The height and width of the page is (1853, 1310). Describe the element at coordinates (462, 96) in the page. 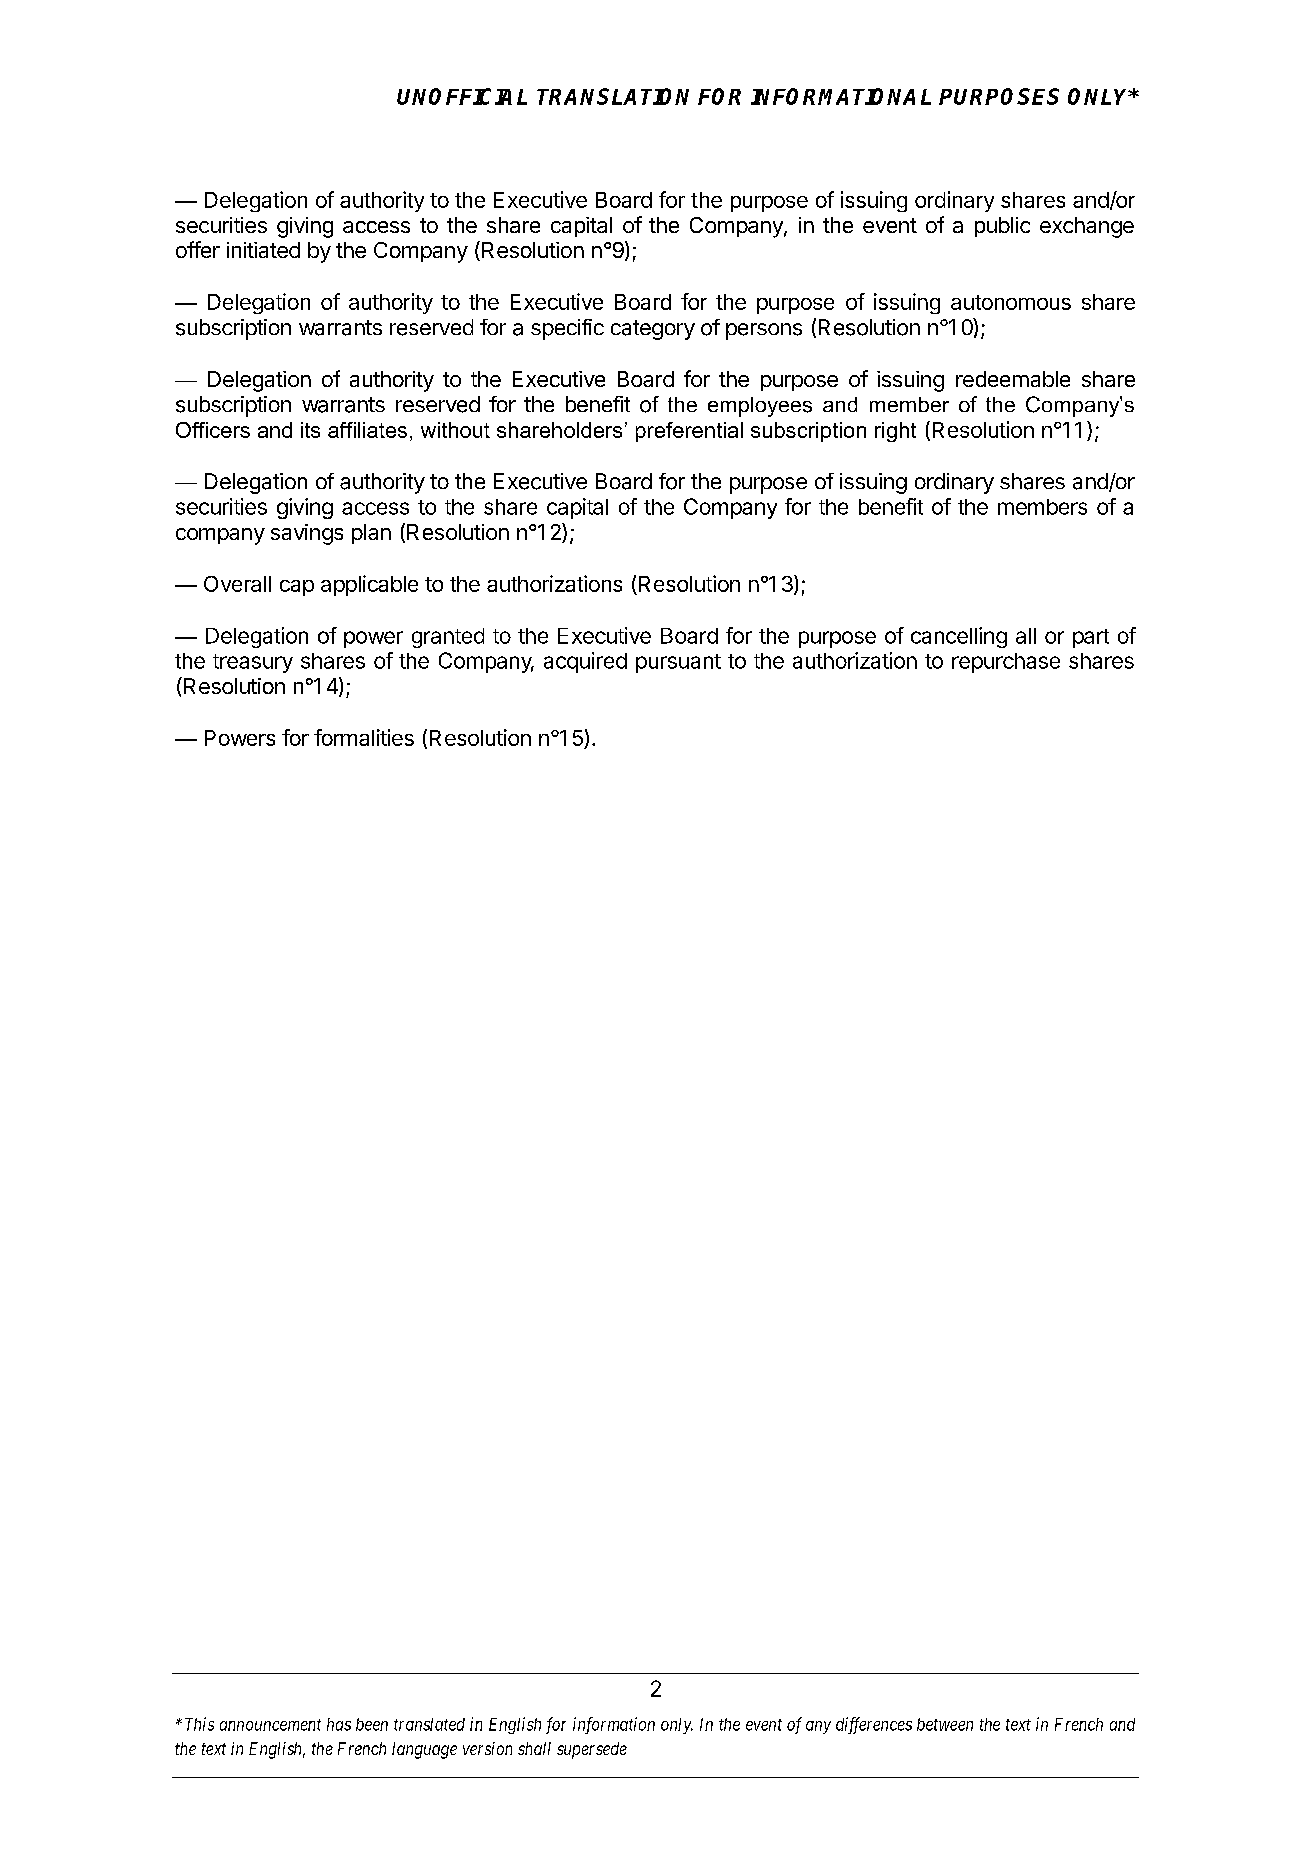

I see `UNOFFICIAL` at that location.
